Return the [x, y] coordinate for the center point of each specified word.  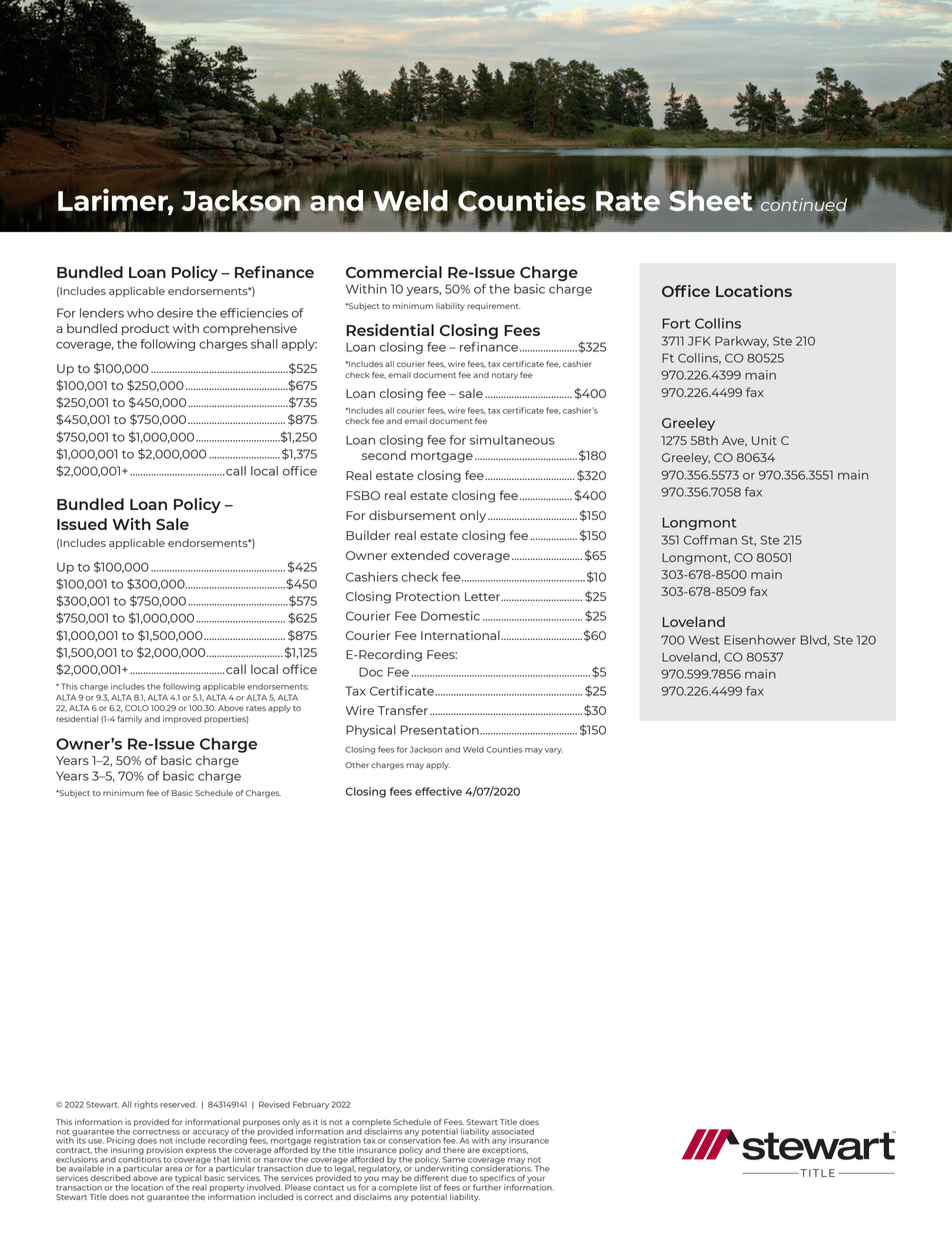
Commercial [394, 272]
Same [454, 1159]
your [536, 1180]
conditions [139, 1158]
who [140, 313]
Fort [676, 323]
